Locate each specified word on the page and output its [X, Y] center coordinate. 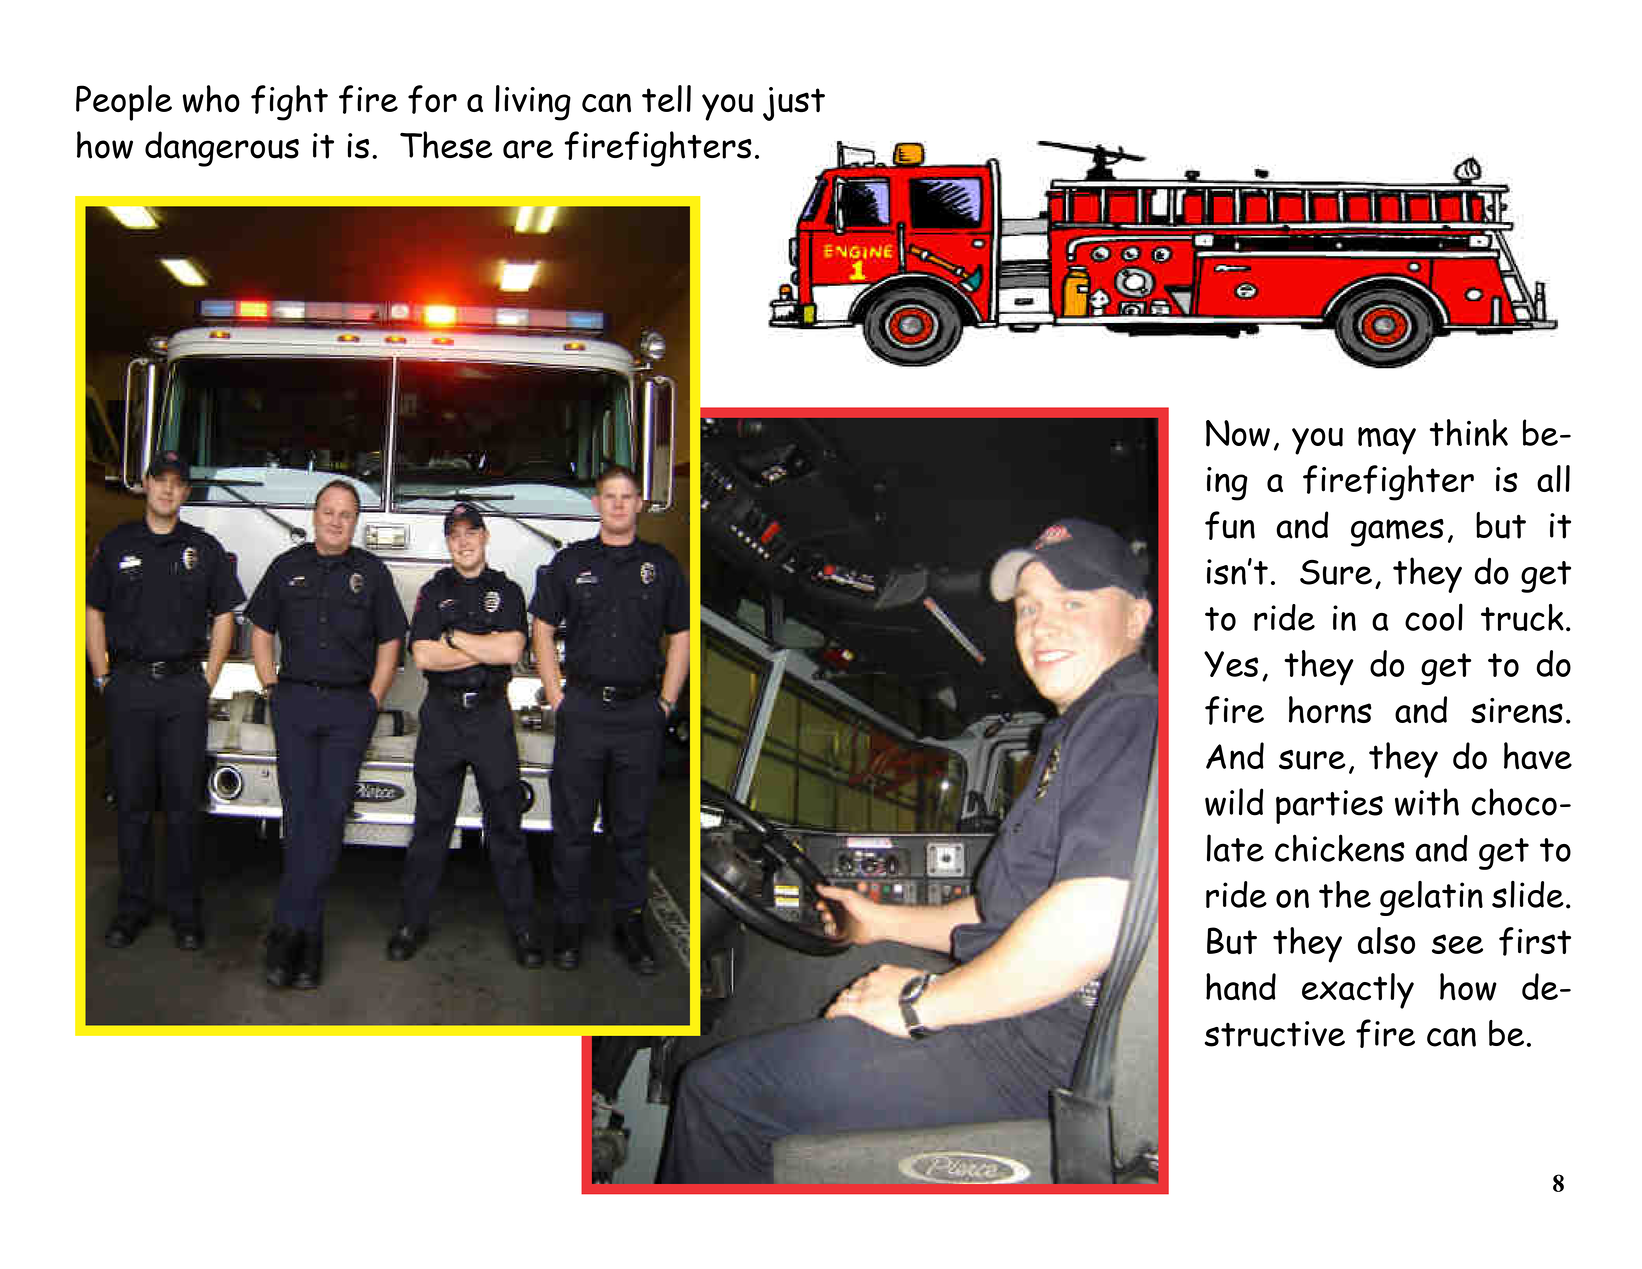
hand [1241, 987]
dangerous [222, 149]
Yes [1231, 664]
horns [1330, 710]
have [1538, 756]
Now [1238, 433]
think [1468, 433]
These [446, 145]
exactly [1358, 991]
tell [666, 98]
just [794, 104]
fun [1230, 525]
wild [1234, 802]
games [1397, 533]
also [1386, 940]
